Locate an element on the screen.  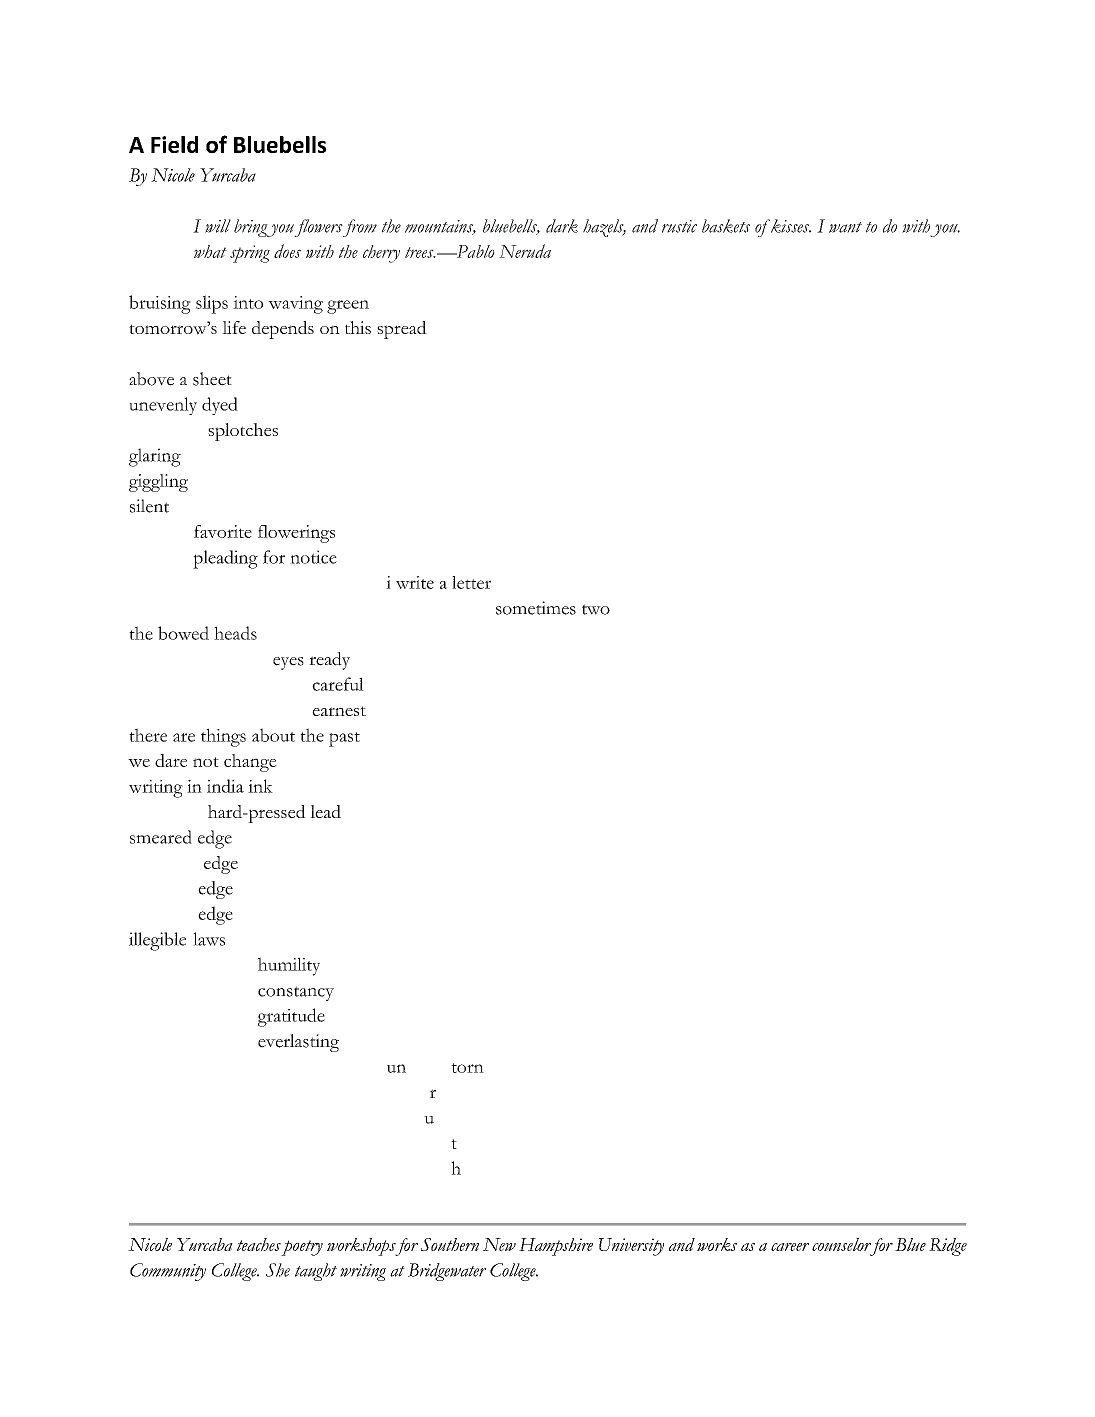
dark is located at coordinates (562, 226).
